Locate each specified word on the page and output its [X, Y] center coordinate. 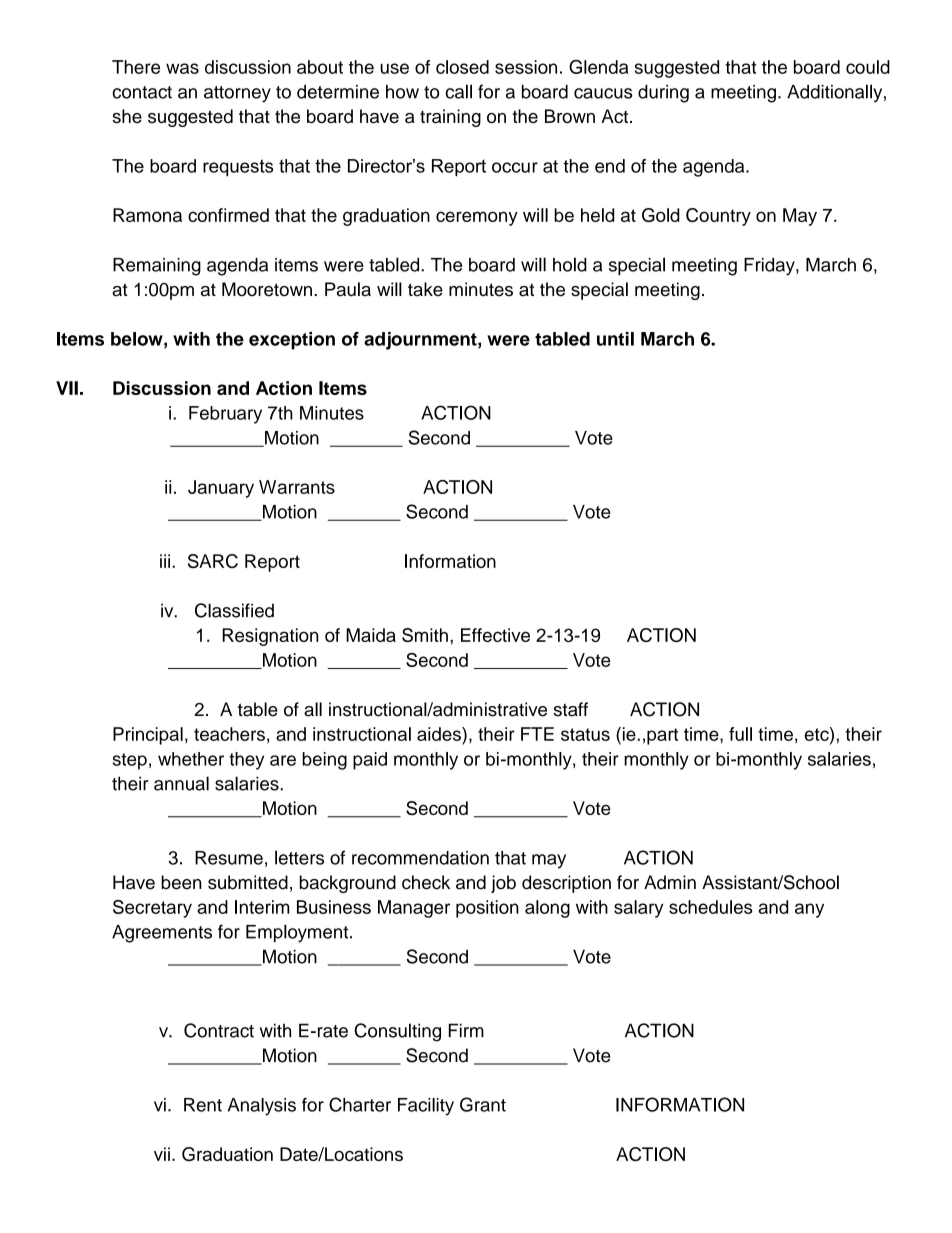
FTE [537, 734]
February [225, 415]
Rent [203, 1105]
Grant [483, 1104]
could [868, 67]
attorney [237, 94]
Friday [770, 267]
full [740, 734]
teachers [229, 734]
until [615, 339]
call [458, 91]
